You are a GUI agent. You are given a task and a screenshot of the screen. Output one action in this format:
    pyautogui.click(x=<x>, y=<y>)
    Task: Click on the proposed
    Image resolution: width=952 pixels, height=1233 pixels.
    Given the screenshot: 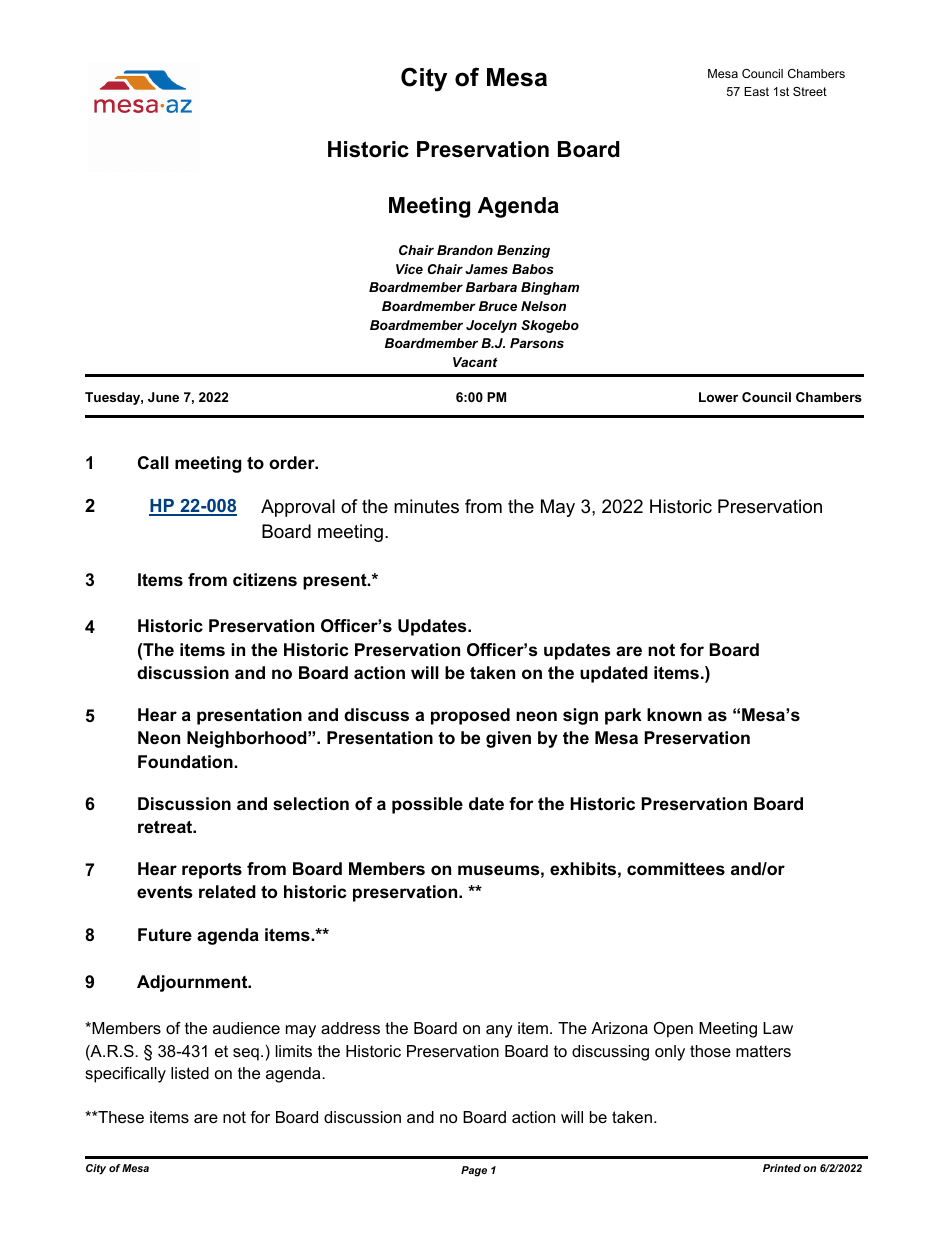 What is the action you would take?
    pyautogui.click(x=470, y=716)
